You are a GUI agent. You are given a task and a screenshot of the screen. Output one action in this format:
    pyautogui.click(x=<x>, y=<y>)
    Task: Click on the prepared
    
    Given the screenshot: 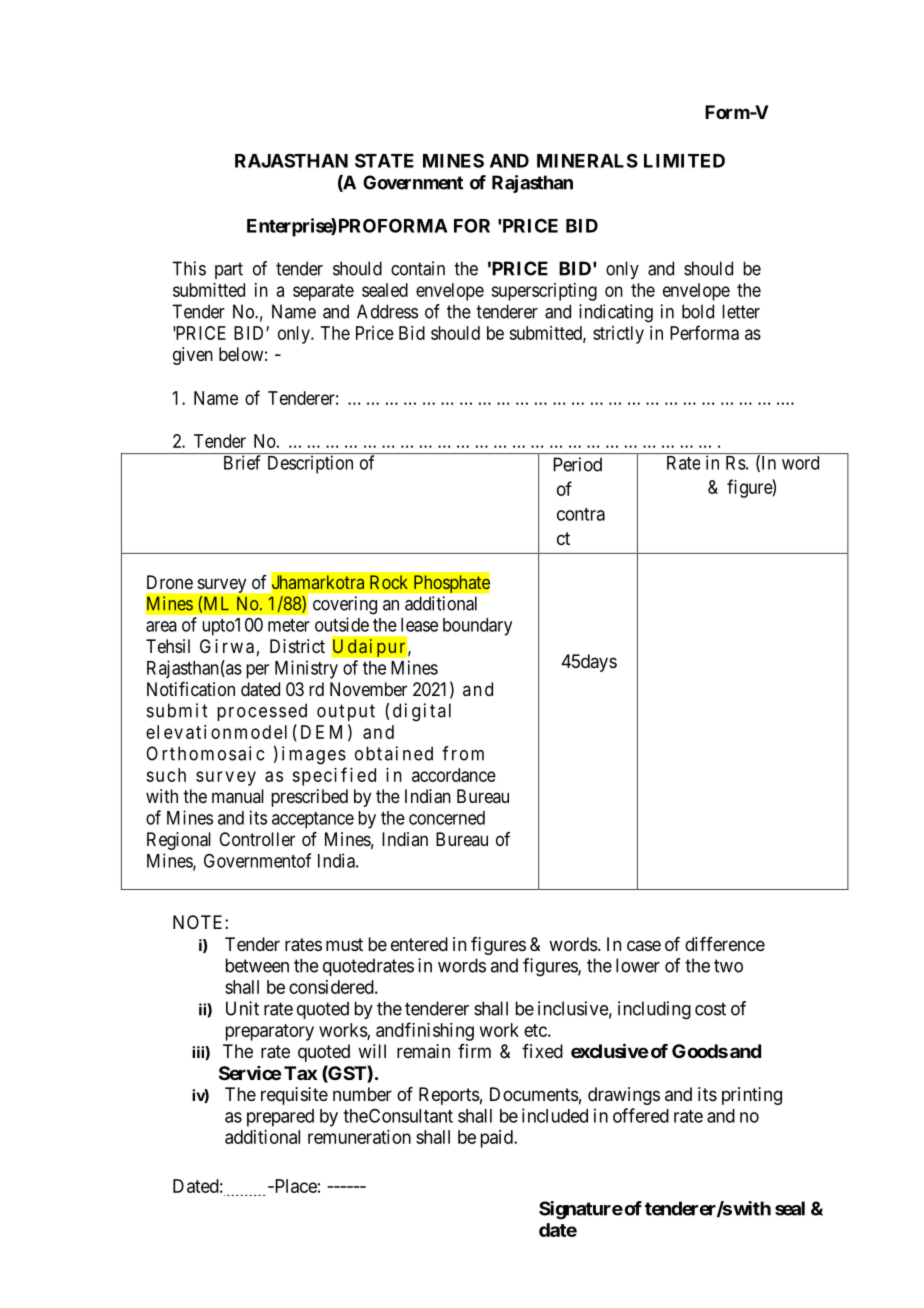 What is the action you would take?
    pyautogui.click(x=280, y=1118)
